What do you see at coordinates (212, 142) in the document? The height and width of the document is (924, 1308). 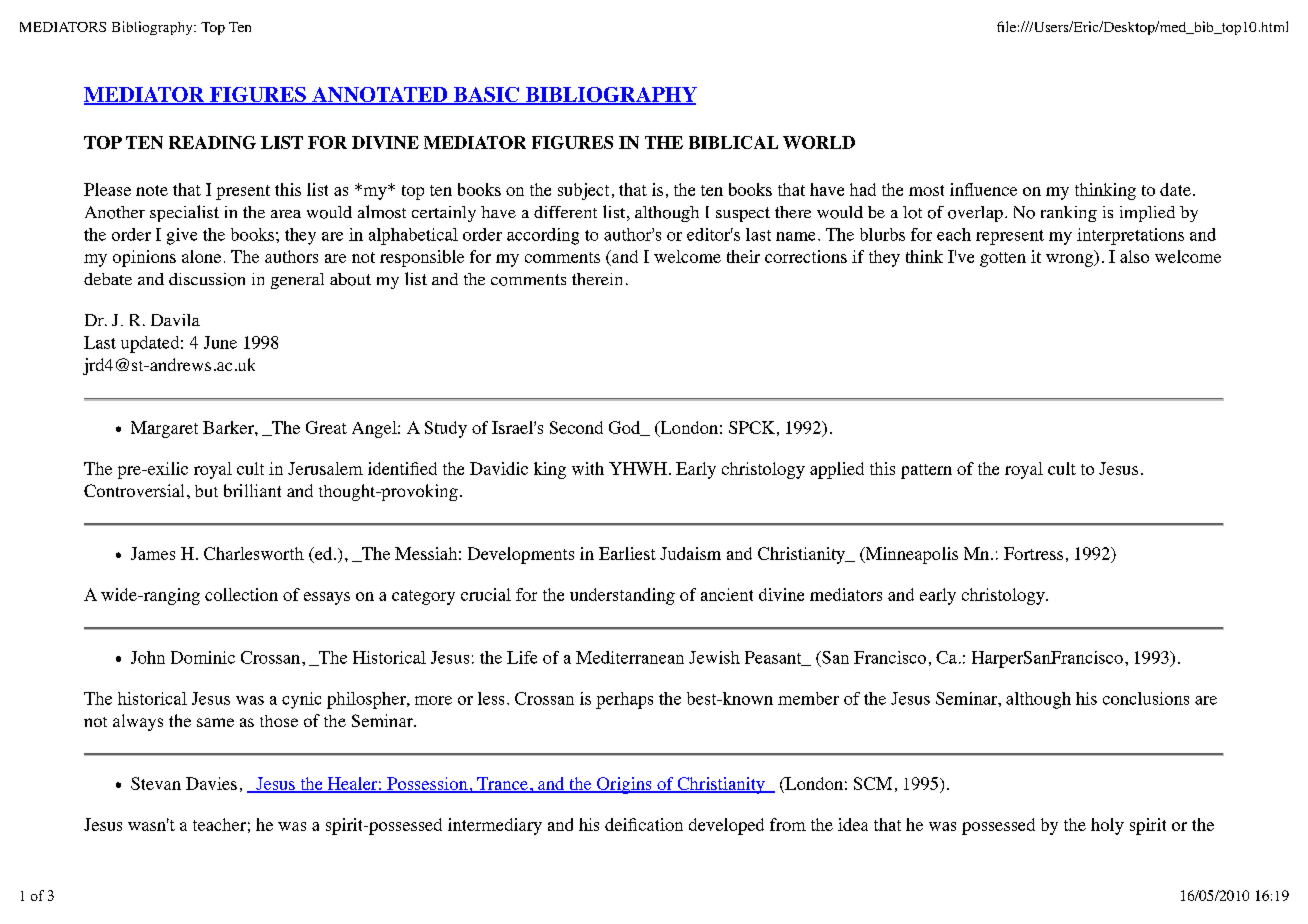 I see `READING` at bounding box center [212, 142].
